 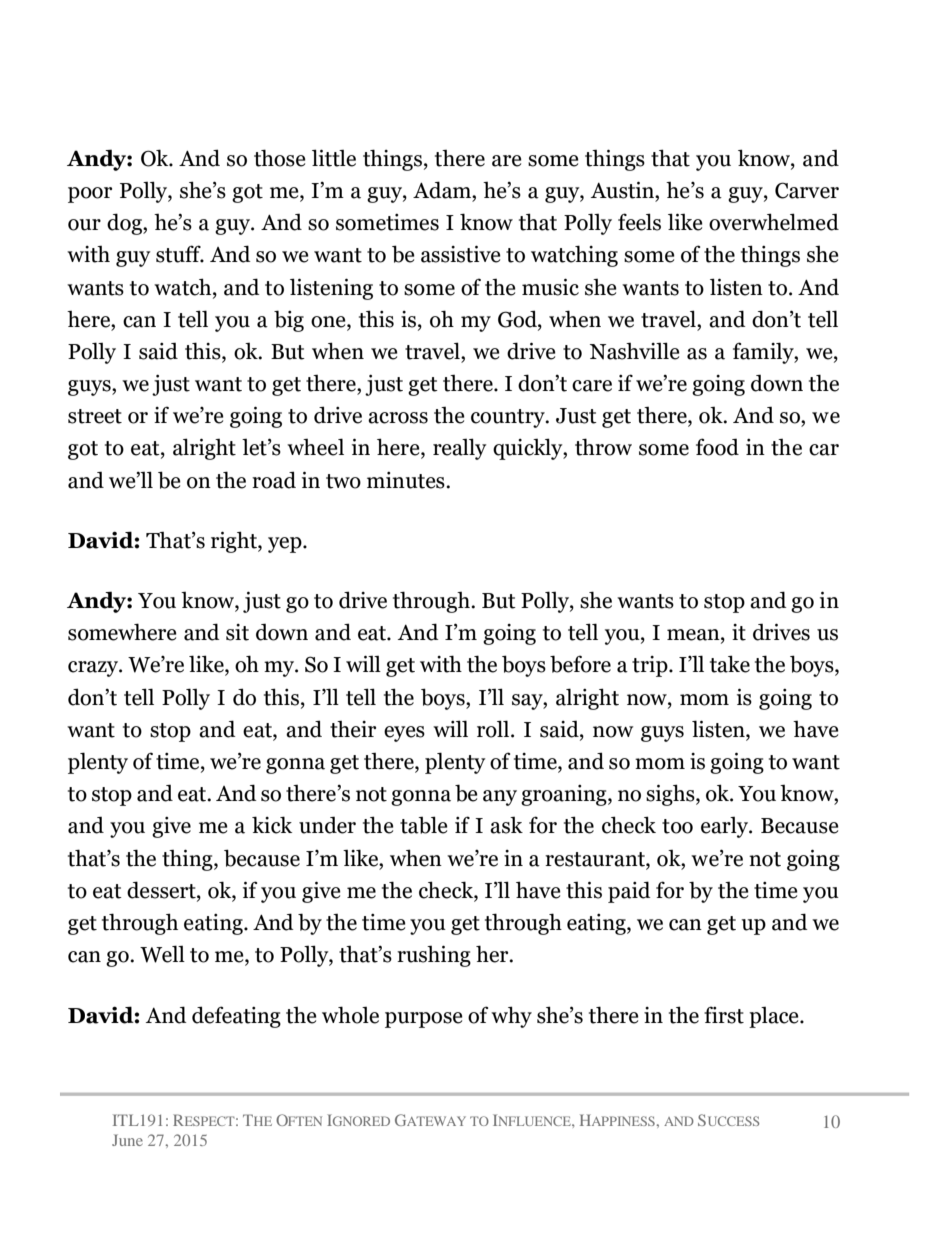 I want to click on too, so click(x=677, y=826).
